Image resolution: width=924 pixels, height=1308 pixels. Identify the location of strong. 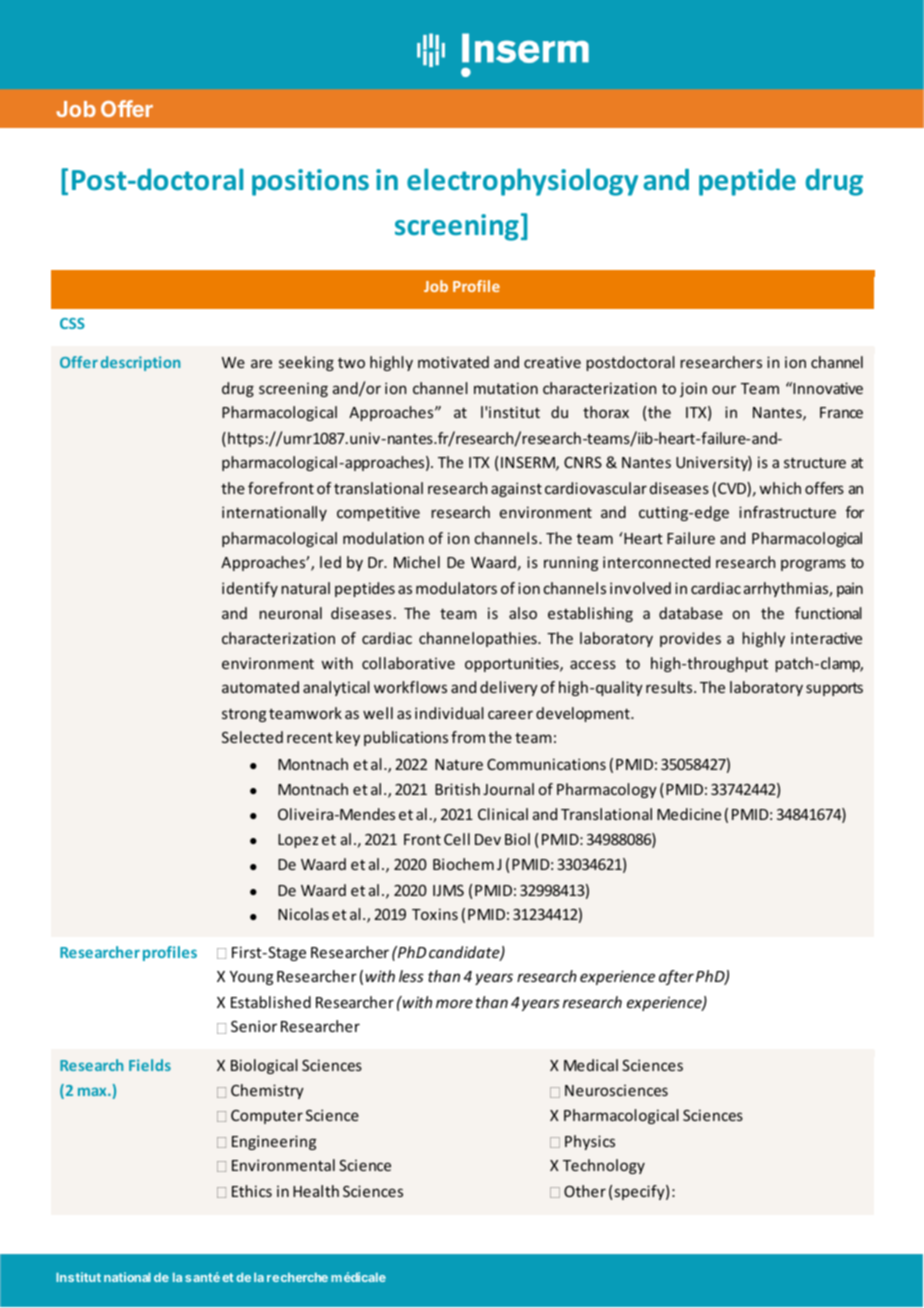
(244, 715).
